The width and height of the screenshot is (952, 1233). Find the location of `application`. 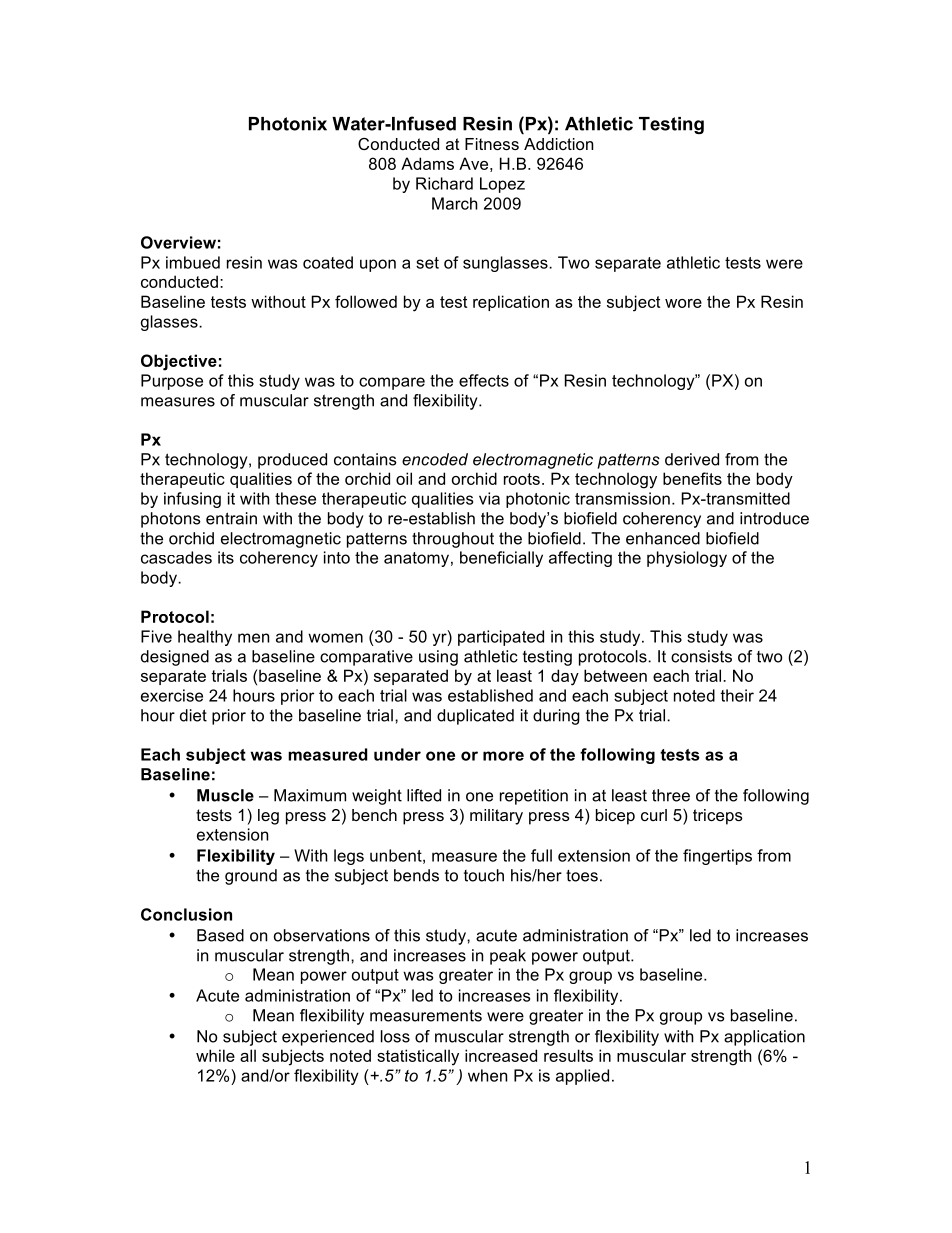

application is located at coordinates (764, 1038).
